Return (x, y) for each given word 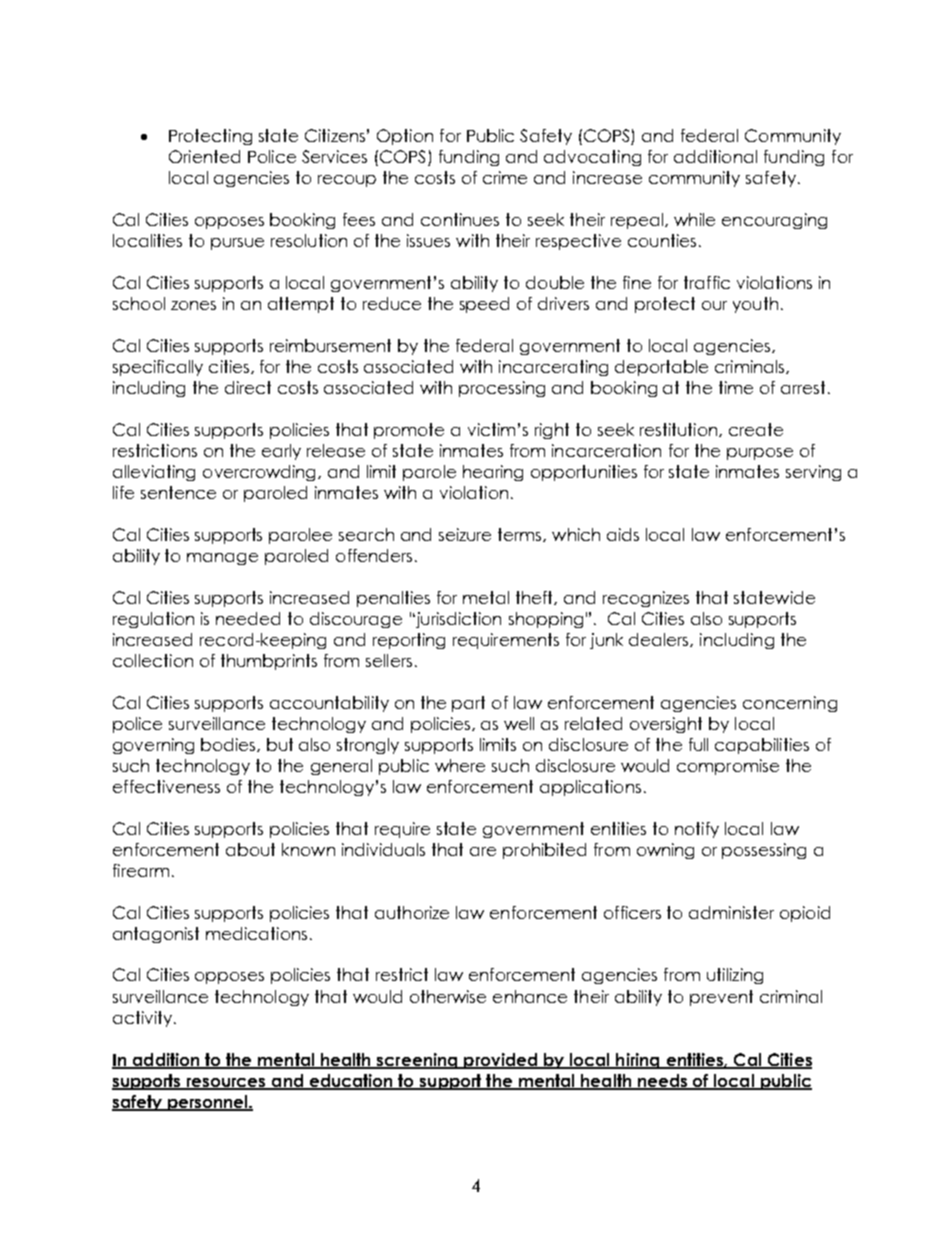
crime (505, 177)
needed (248, 618)
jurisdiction (457, 620)
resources (226, 1083)
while (694, 219)
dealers (660, 640)
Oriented (204, 156)
